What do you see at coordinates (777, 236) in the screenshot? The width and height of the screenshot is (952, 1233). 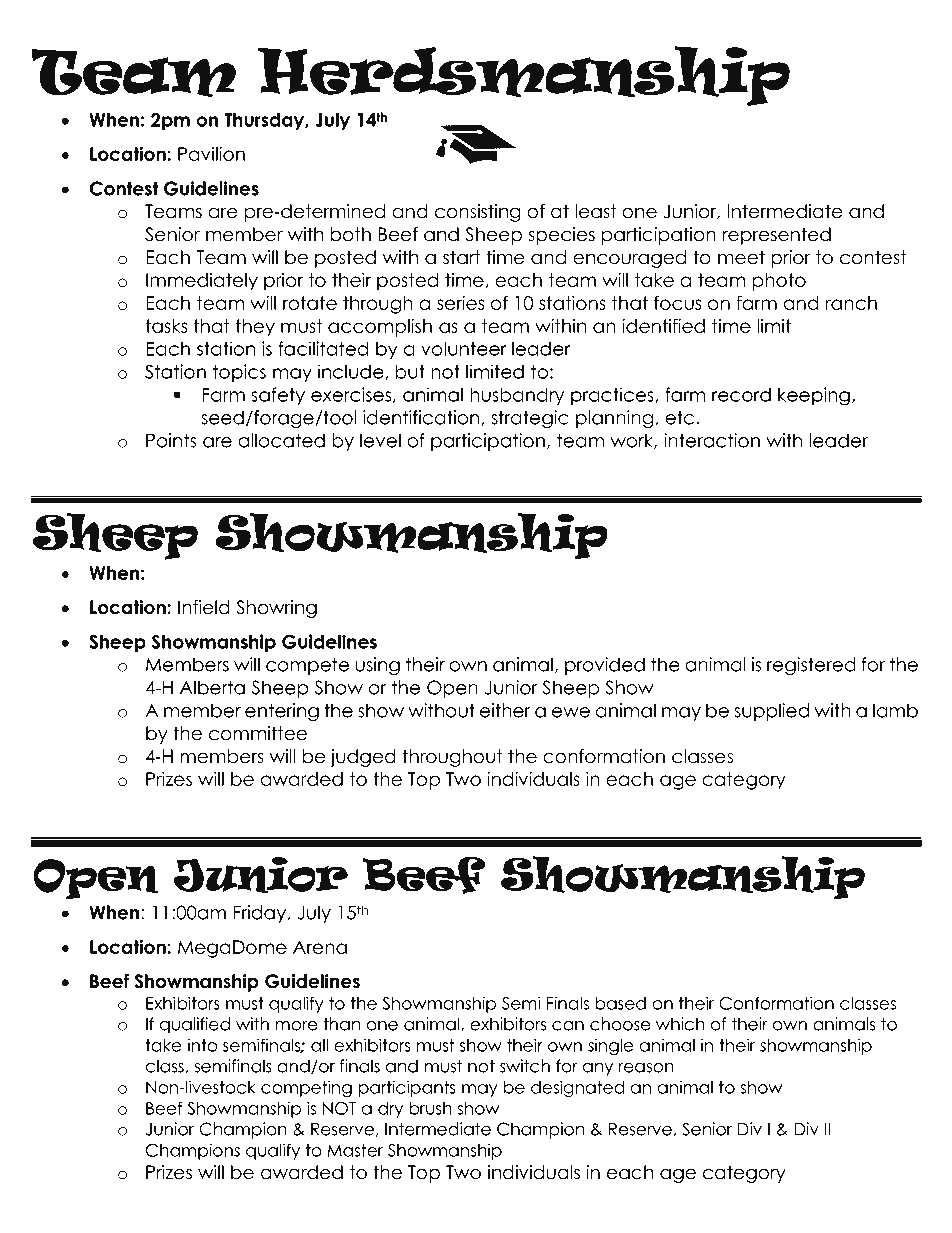 I see `represented` at bounding box center [777, 236].
